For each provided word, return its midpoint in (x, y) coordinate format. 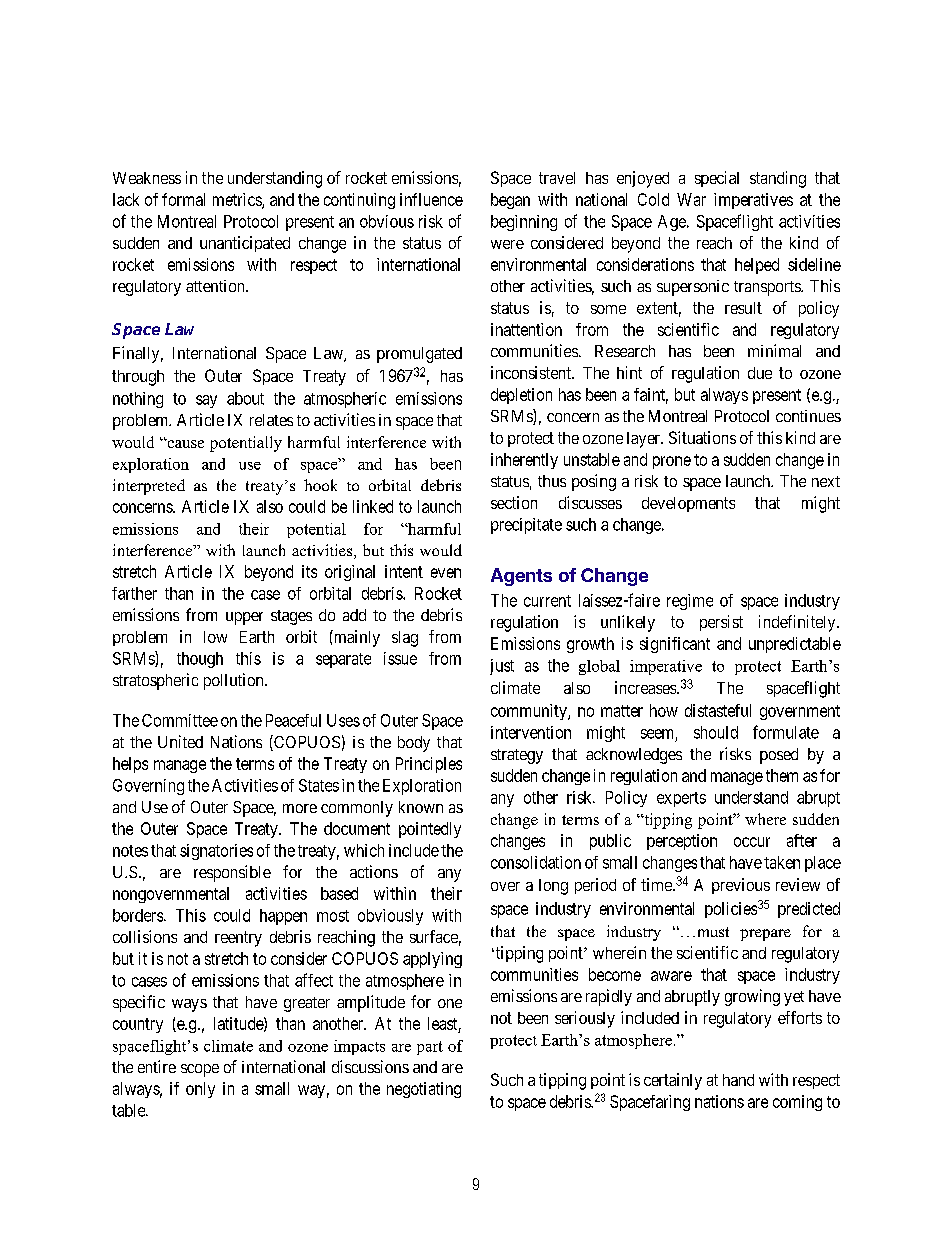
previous (741, 886)
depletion (521, 396)
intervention (531, 732)
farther (134, 593)
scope (200, 1070)
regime (690, 602)
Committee (180, 720)
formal (183, 199)
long (553, 887)
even (446, 573)
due (760, 373)
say (206, 401)
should (716, 732)
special (717, 179)
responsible (232, 873)
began (510, 201)
